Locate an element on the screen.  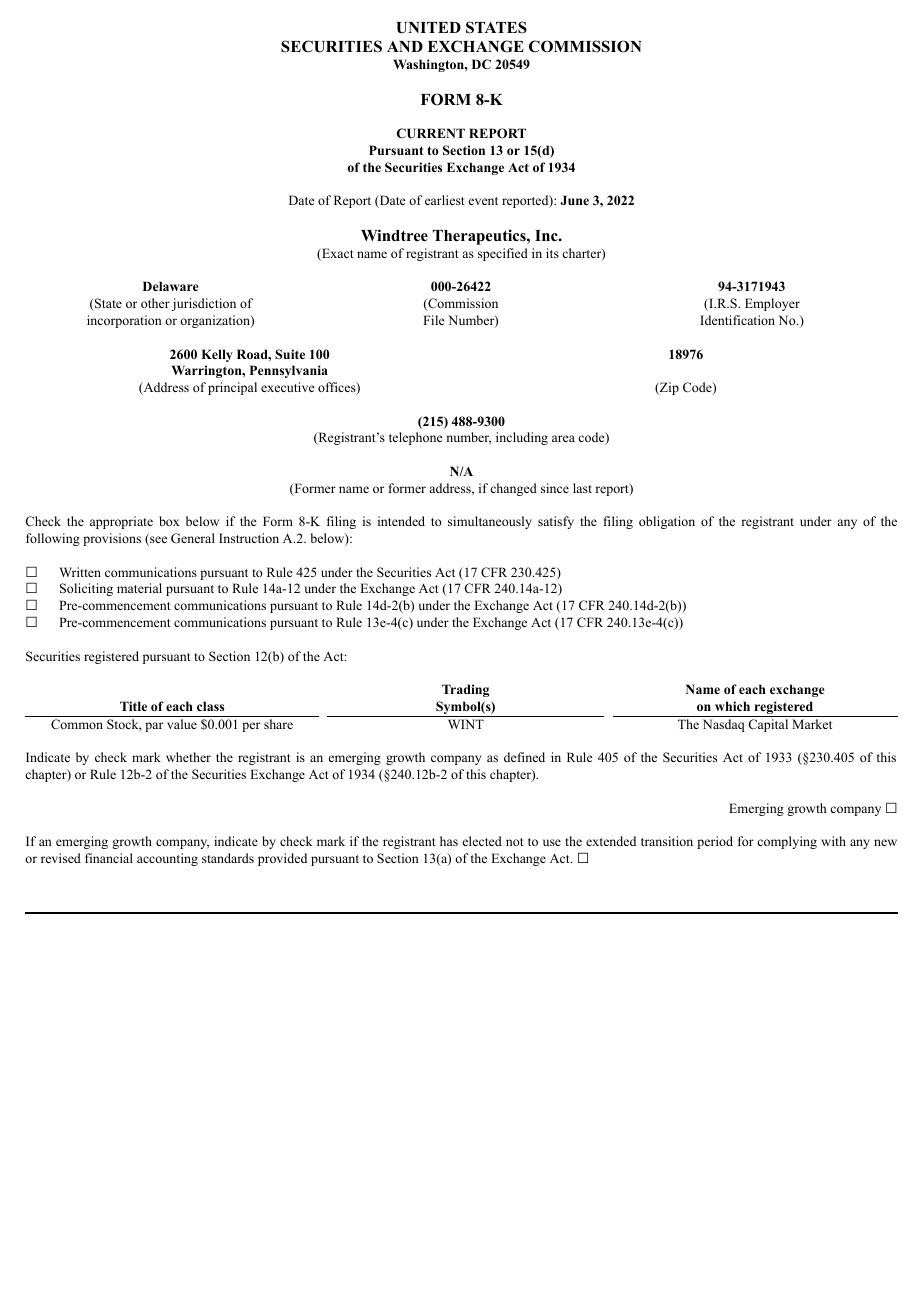
principal is located at coordinates (232, 388).
